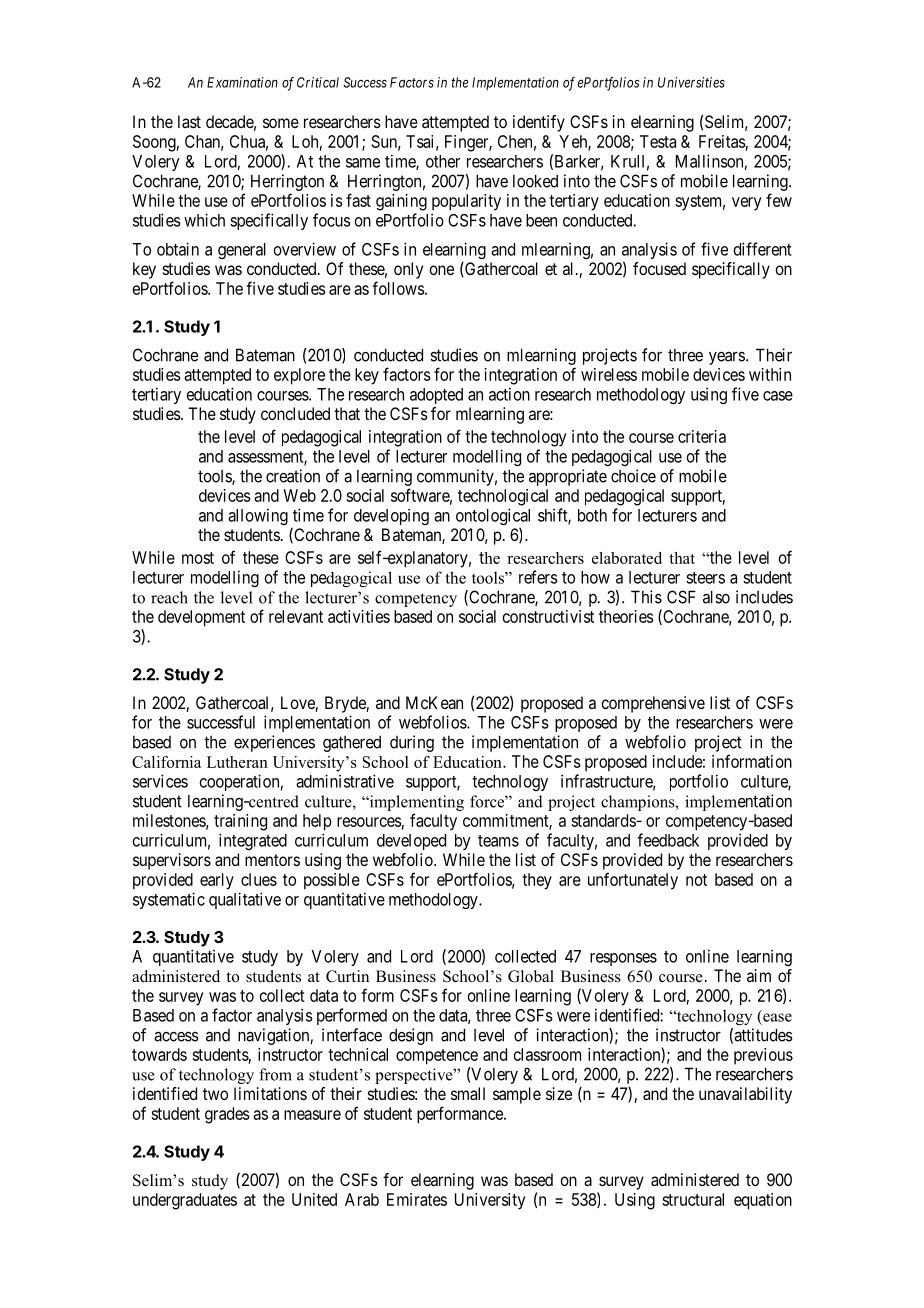  I want to click on ontological, so click(493, 516).
